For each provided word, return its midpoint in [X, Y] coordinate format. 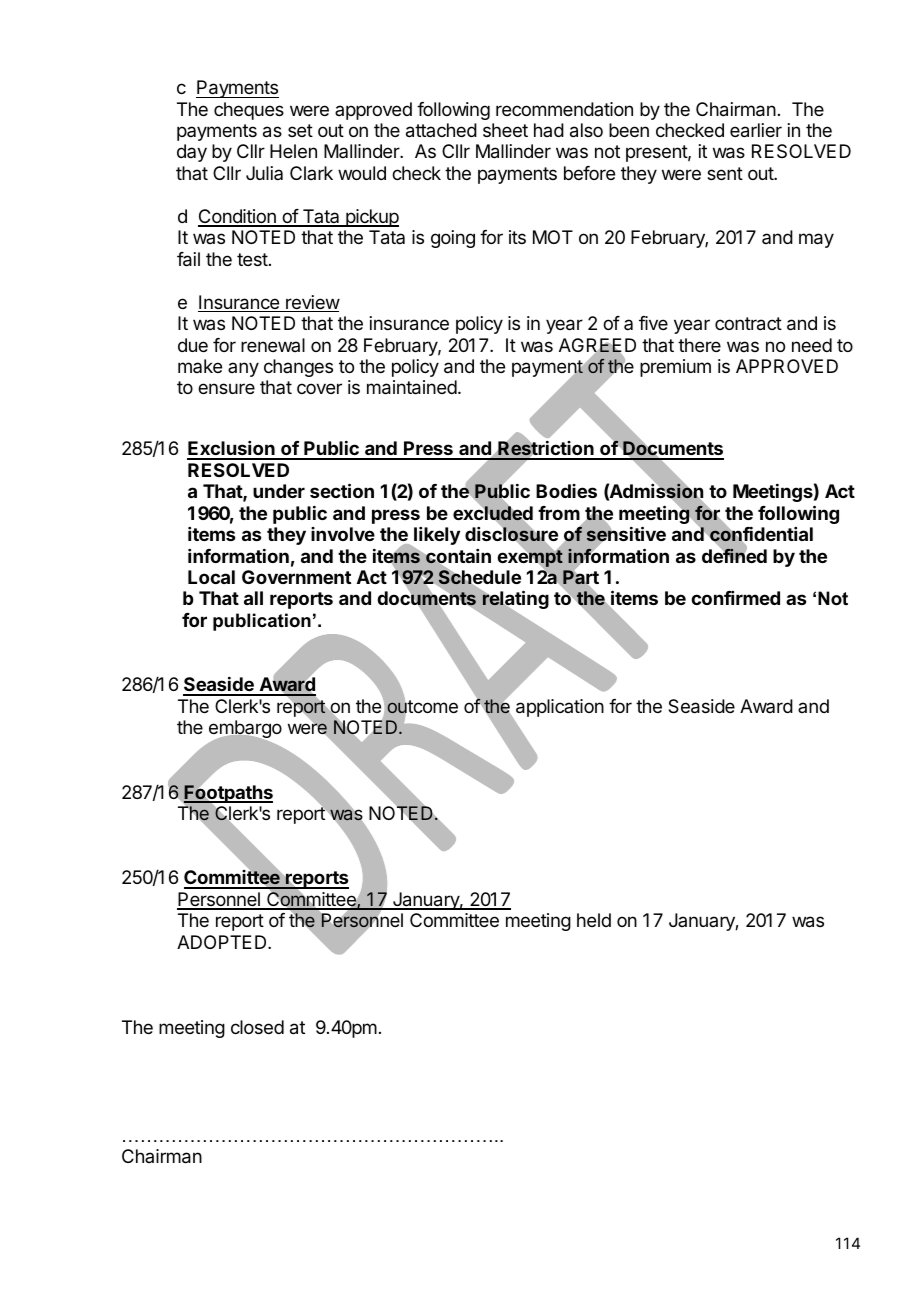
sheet [505, 130]
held [594, 920]
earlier [756, 130]
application [560, 708]
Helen [293, 151]
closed [257, 1027]
